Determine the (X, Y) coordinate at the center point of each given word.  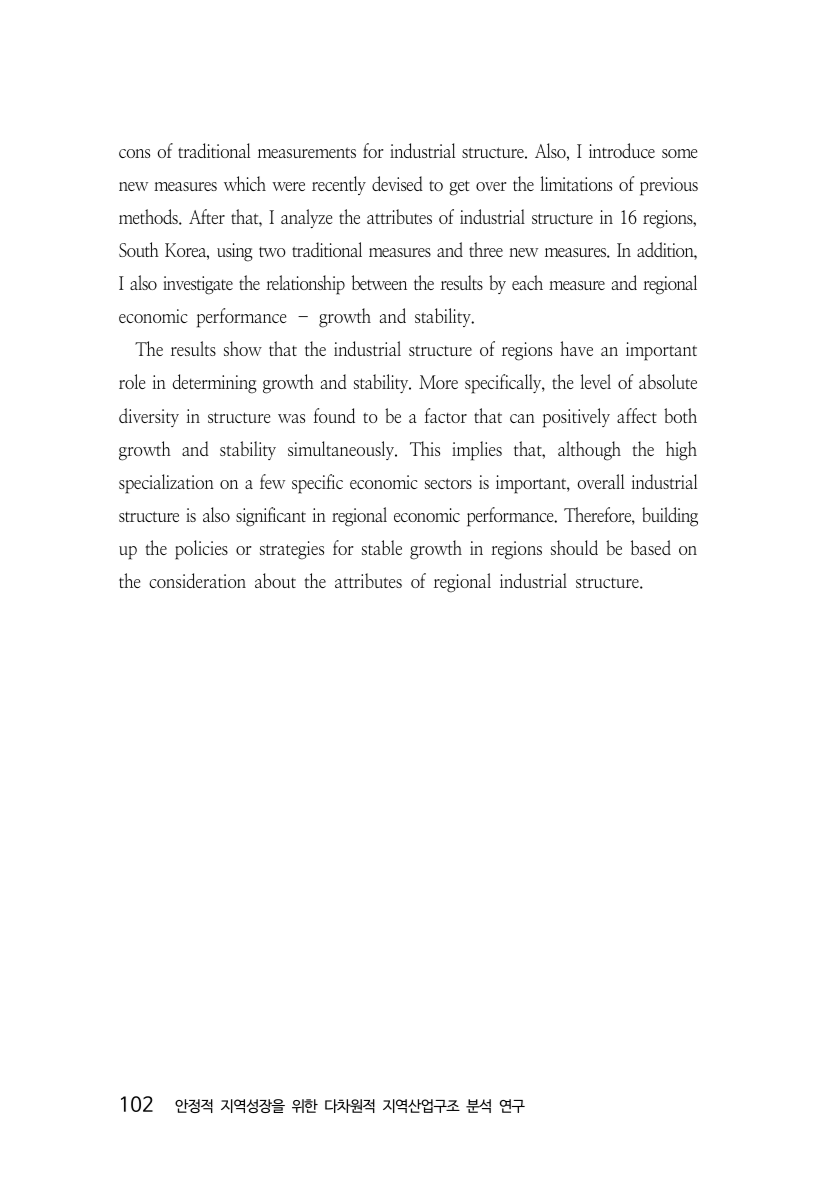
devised (397, 183)
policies (201, 550)
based (651, 547)
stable (382, 547)
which (245, 183)
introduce (622, 150)
